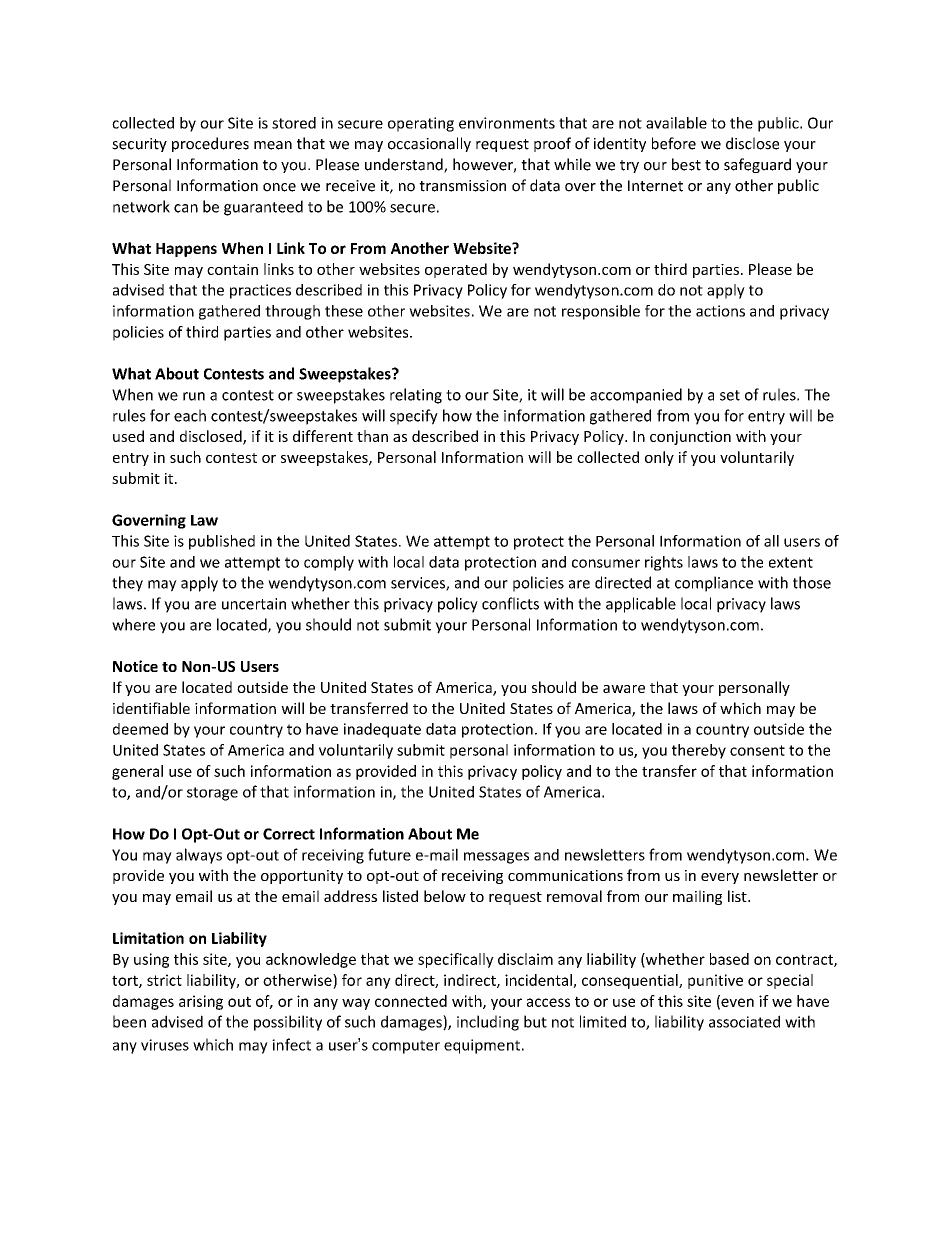  What do you see at coordinates (210, 144) in the screenshot?
I see `procedures` at bounding box center [210, 144].
